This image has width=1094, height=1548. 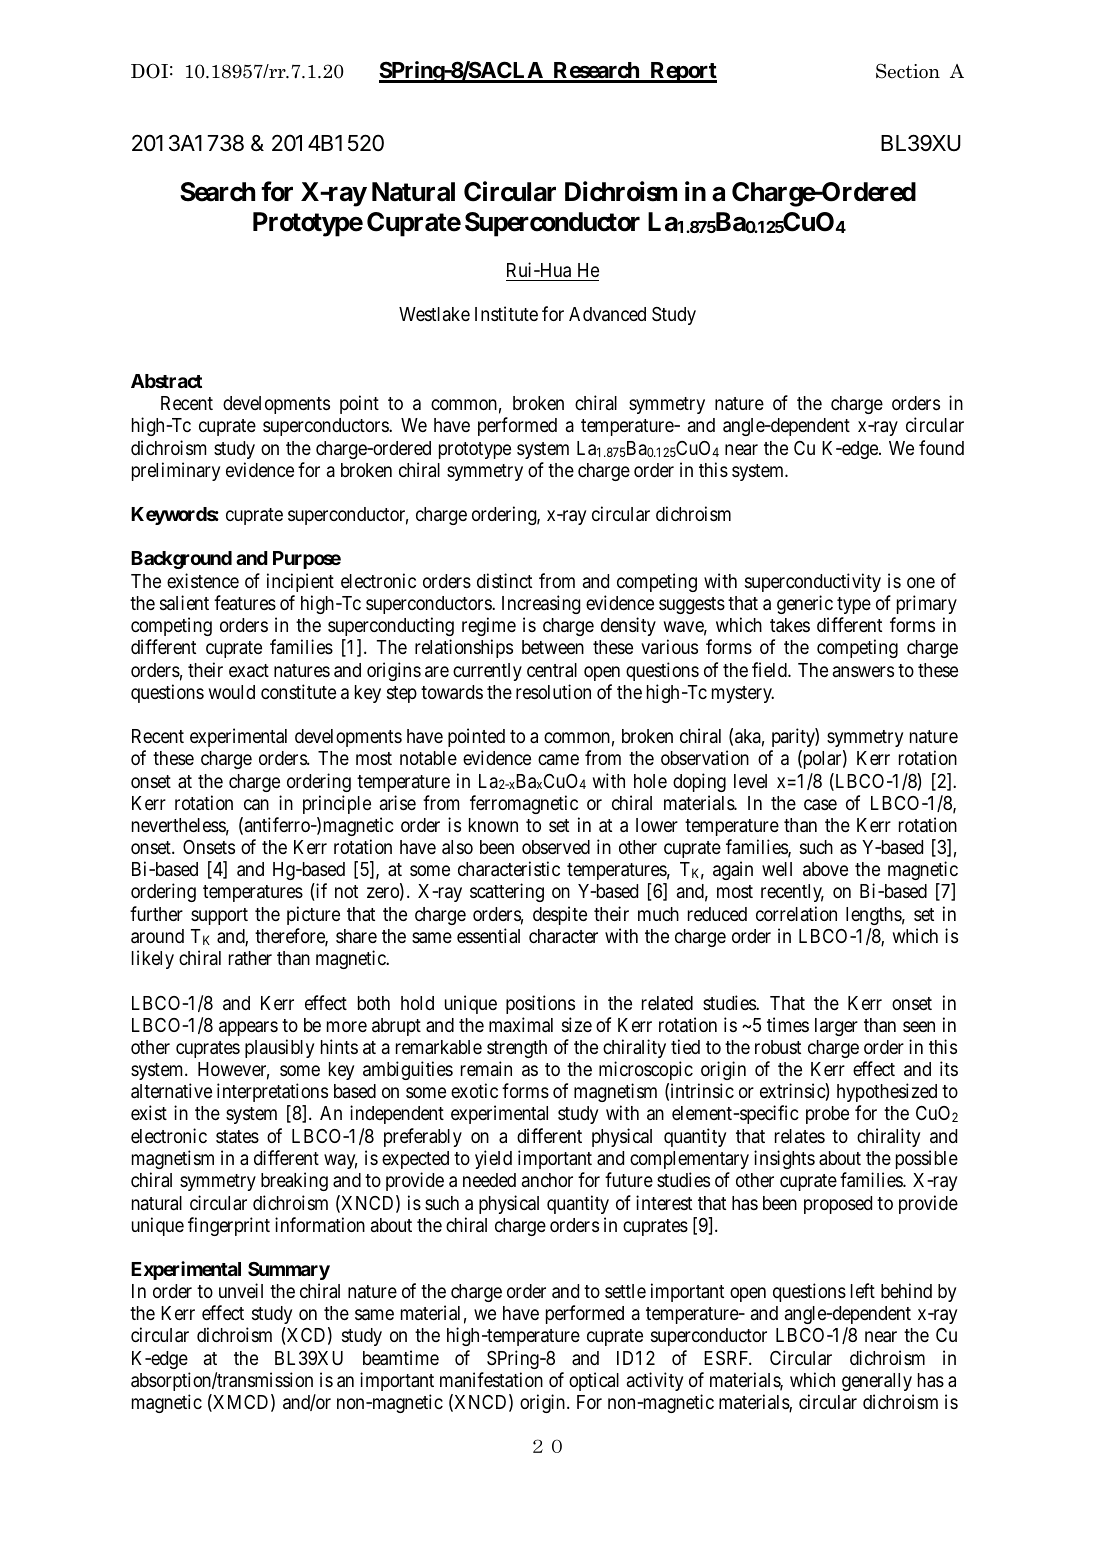 What do you see at coordinates (877, 1382) in the image?
I see `generally` at bounding box center [877, 1382].
